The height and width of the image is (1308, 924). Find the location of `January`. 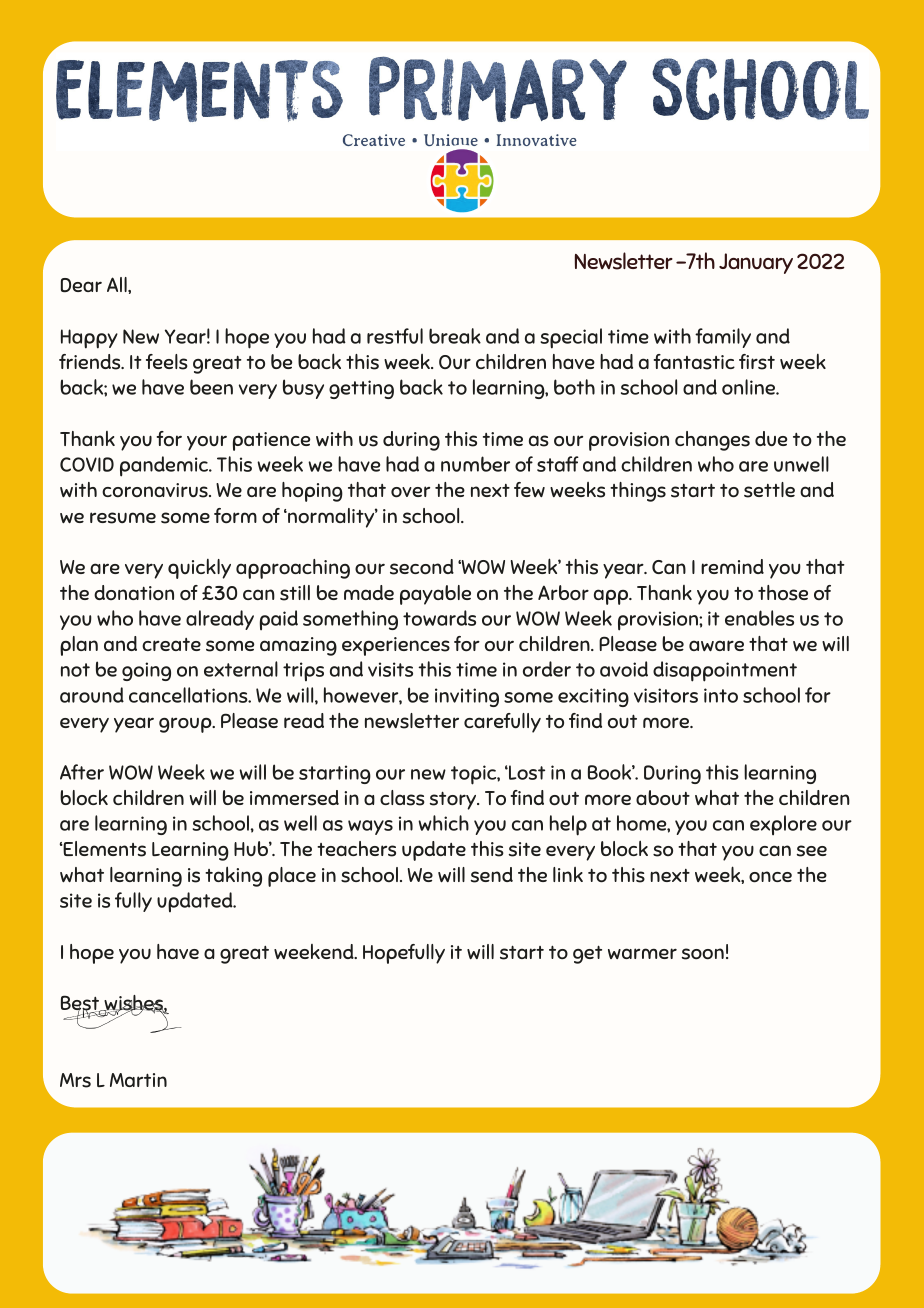

January is located at coordinates (756, 263).
